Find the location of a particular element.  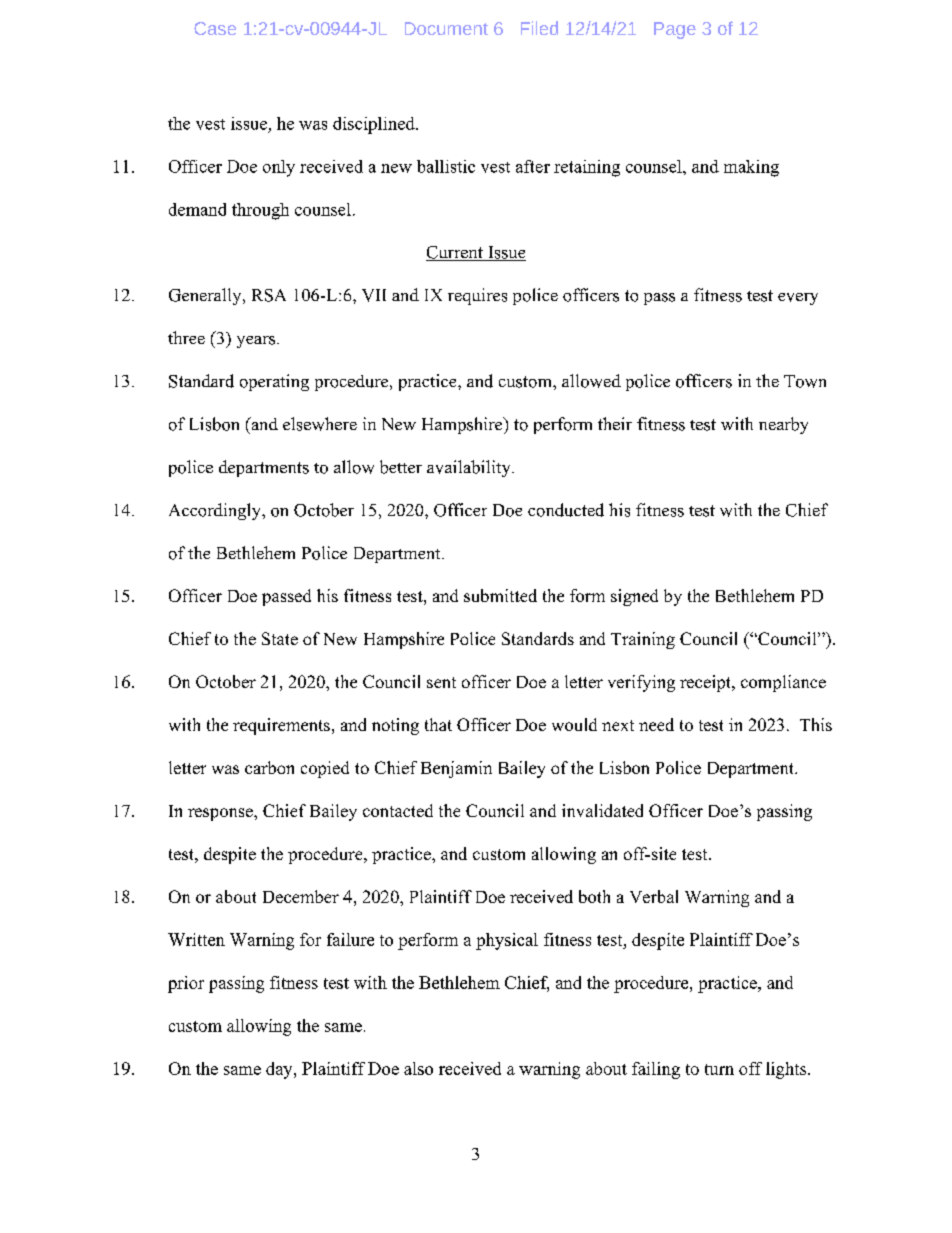

Filed is located at coordinates (539, 28).
